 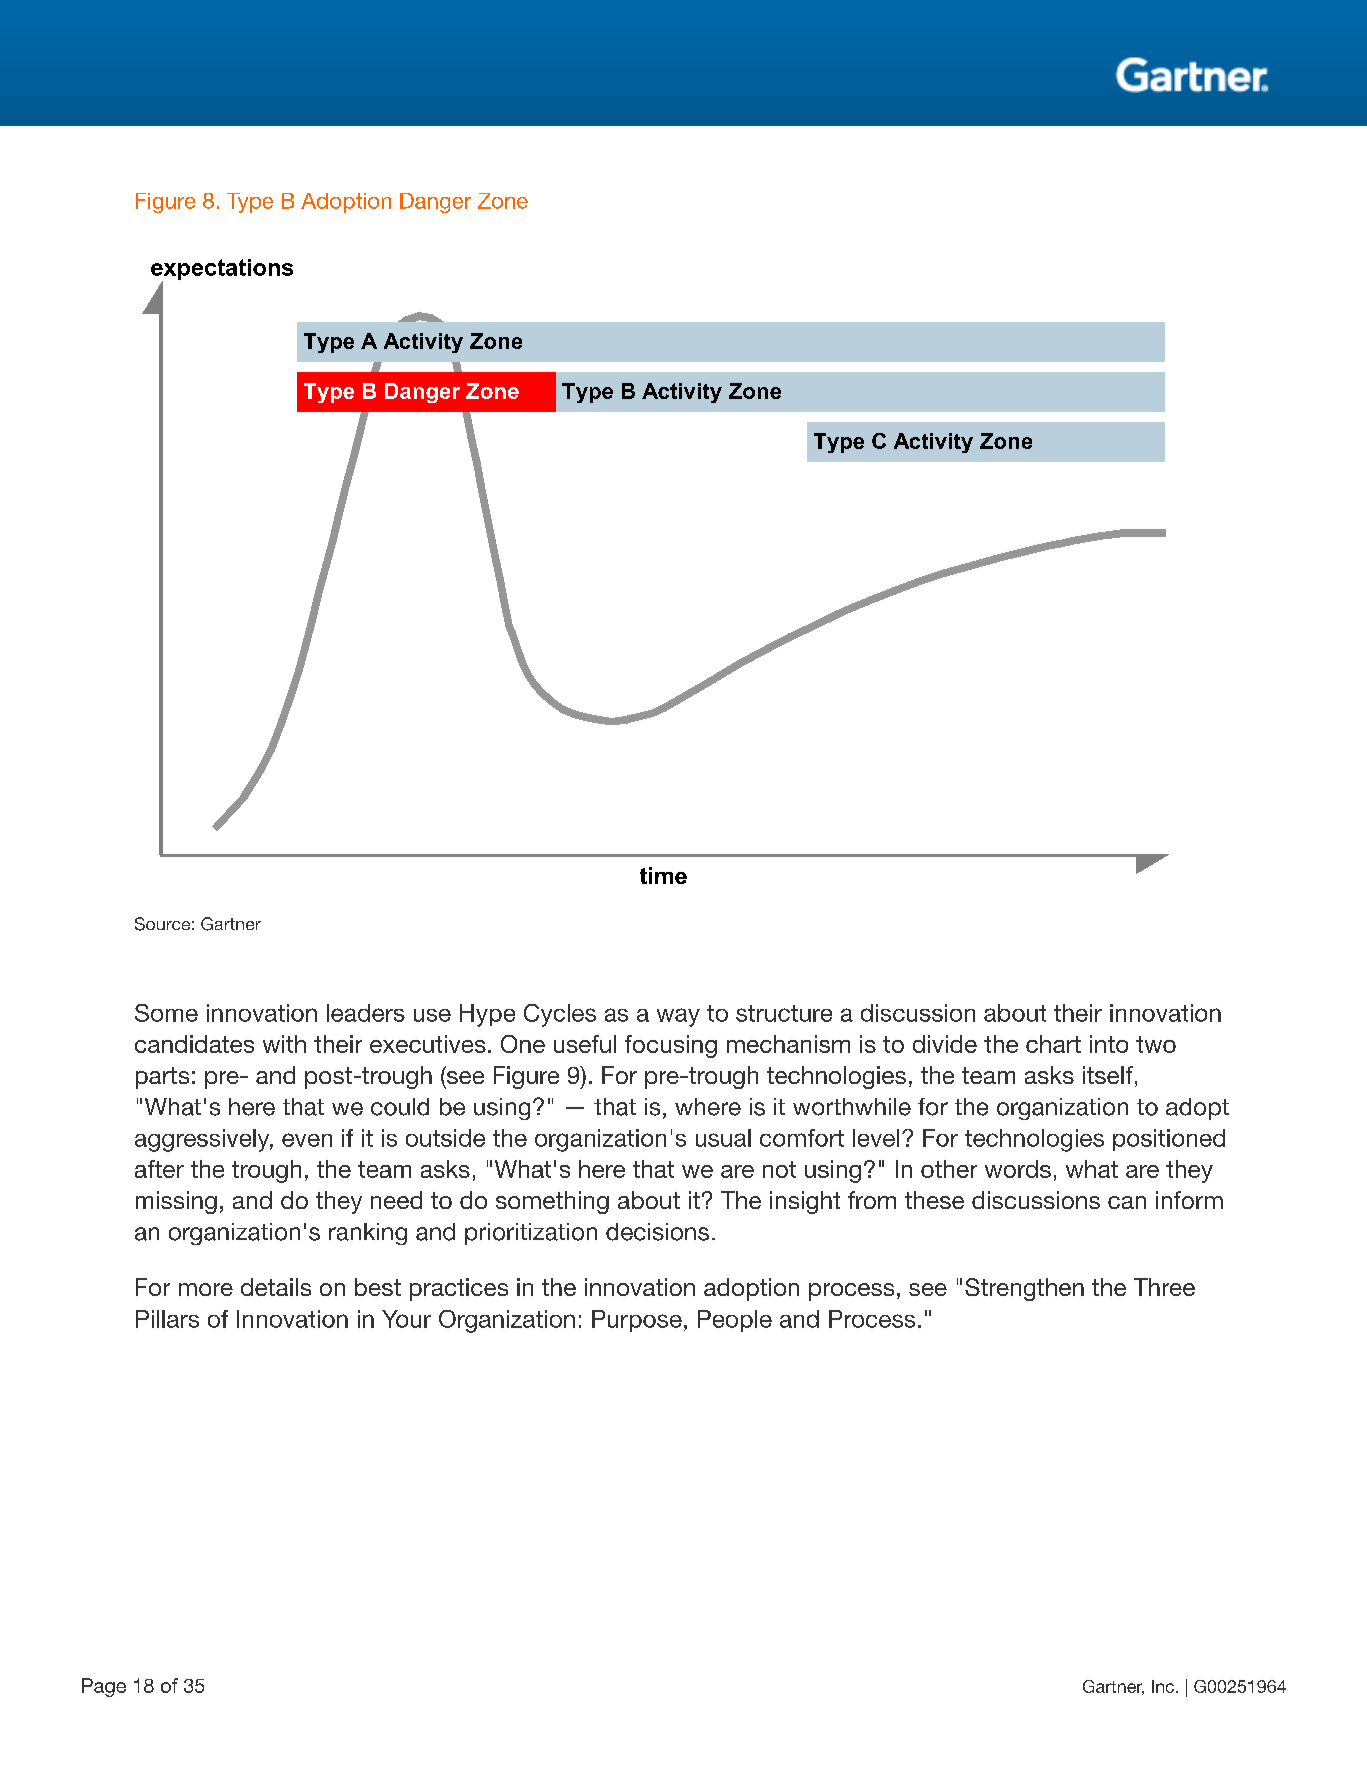 What do you see at coordinates (222, 271) in the screenshot?
I see `expectations` at bounding box center [222, 271].
